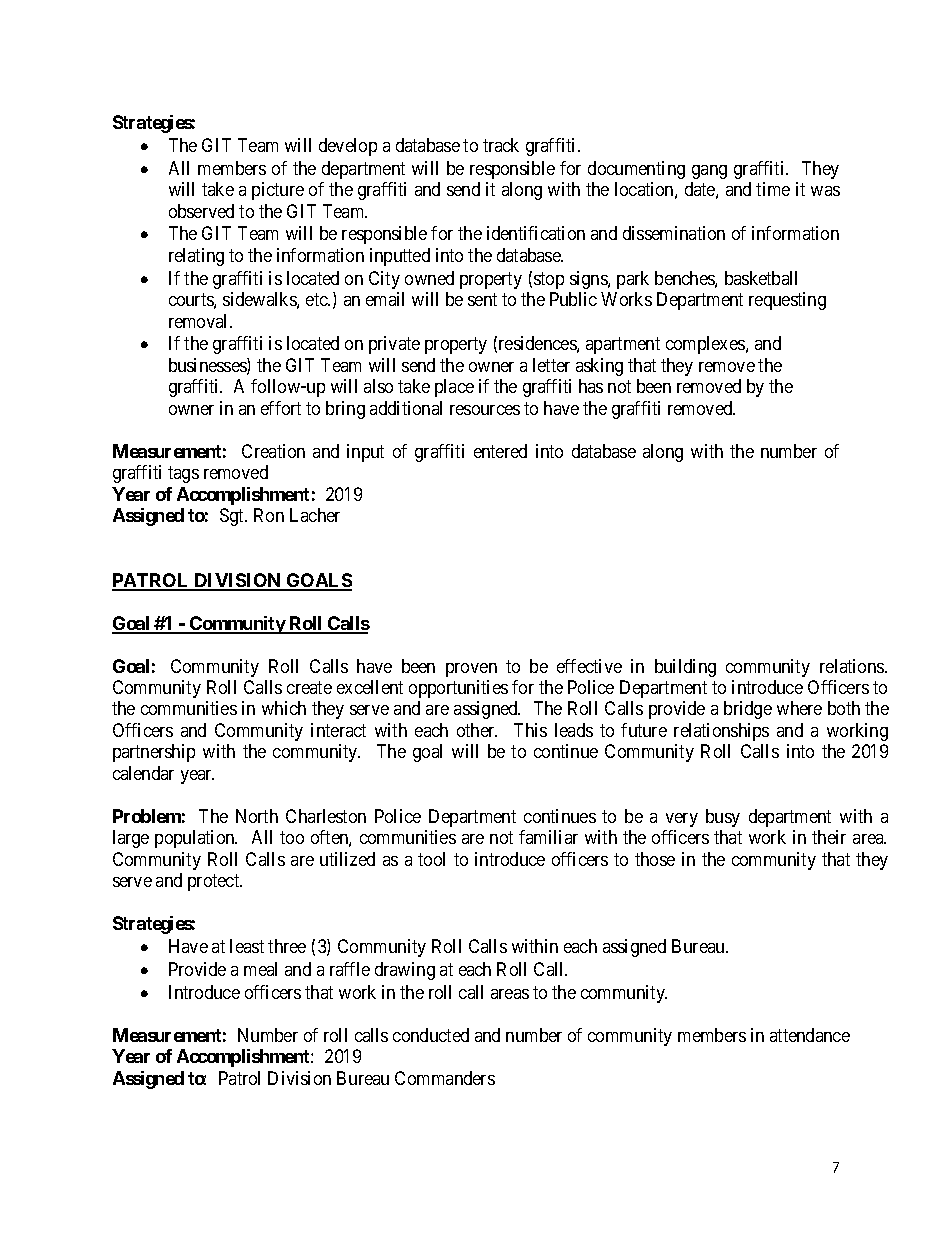 Image resolution: width=952 pixels, height=1233 pixels. Describe the element at coordinates (183, 475) in the image. I see `tags` at that location.
